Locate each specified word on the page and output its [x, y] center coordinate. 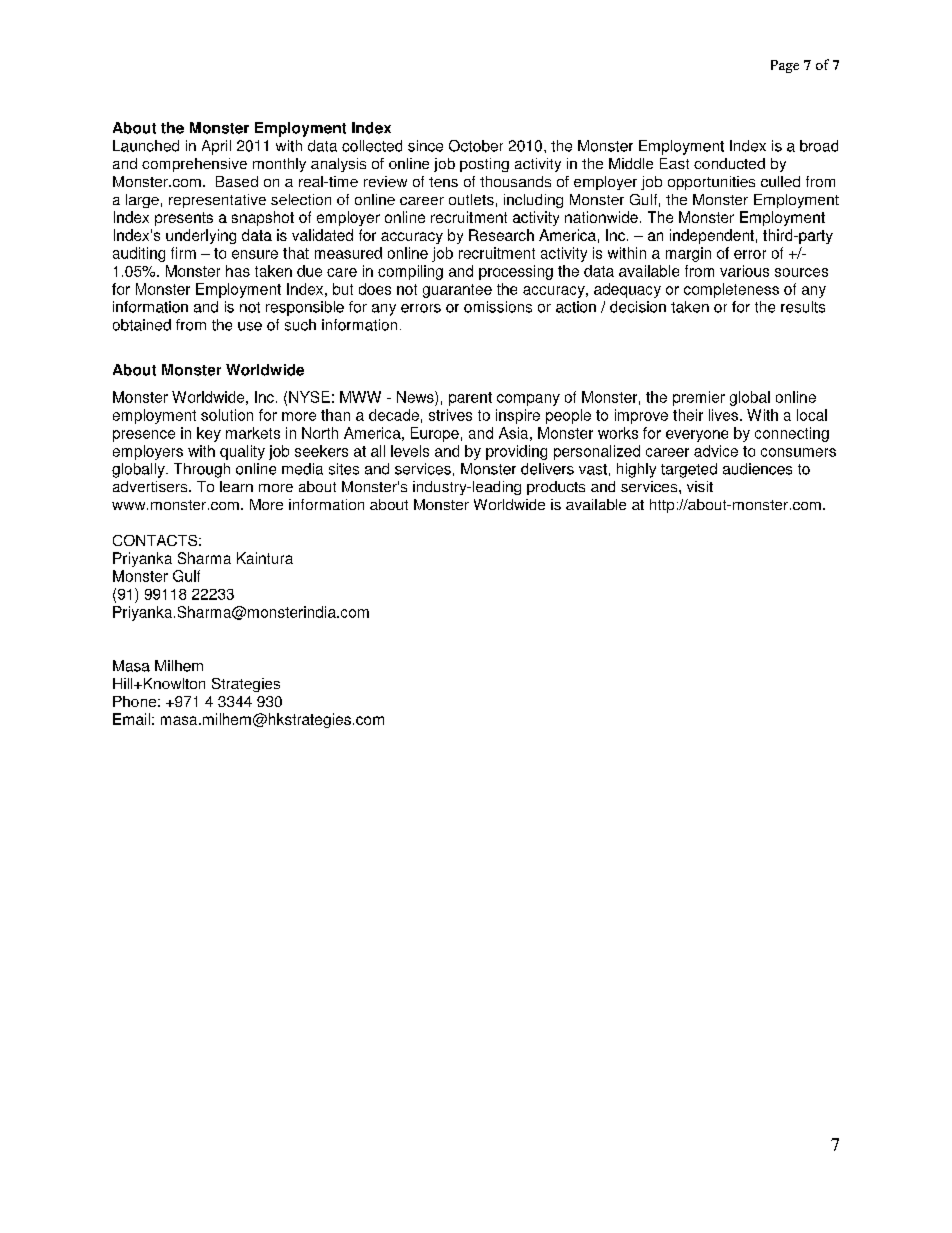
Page [785, 66]
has [238, 271]
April [216, 147]
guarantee [457, 291]
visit [700, 486]
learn [236, 486]
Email [131, 719]
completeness [731, 290]
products [556, 488]
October [476, 146]
